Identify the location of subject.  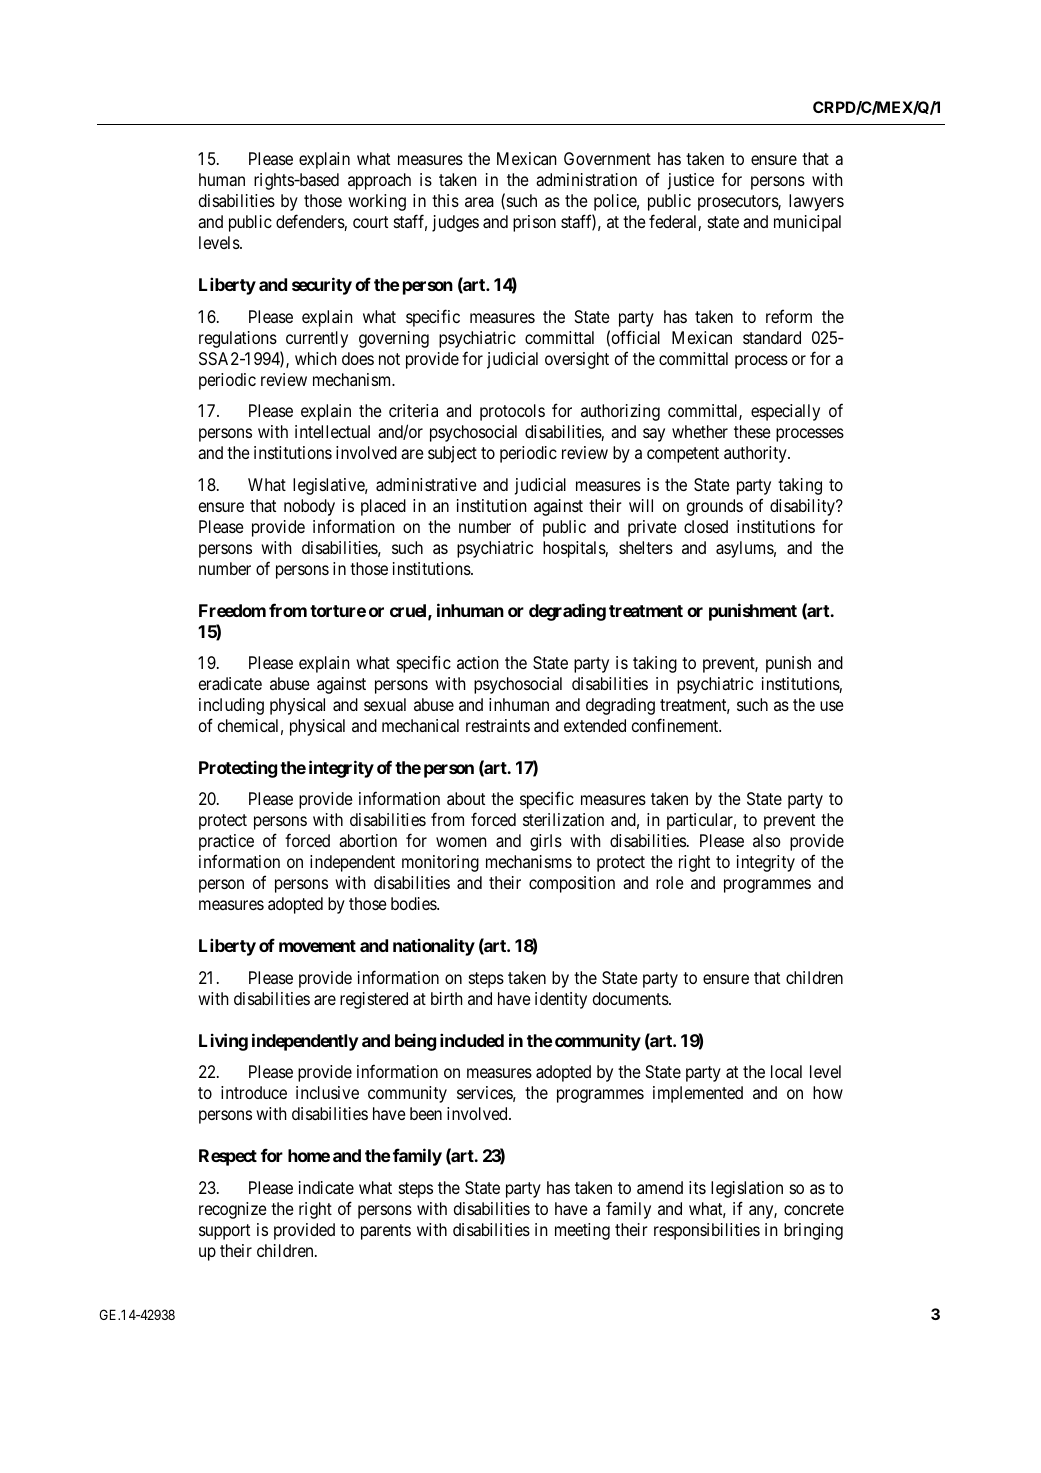
(452, 454).
